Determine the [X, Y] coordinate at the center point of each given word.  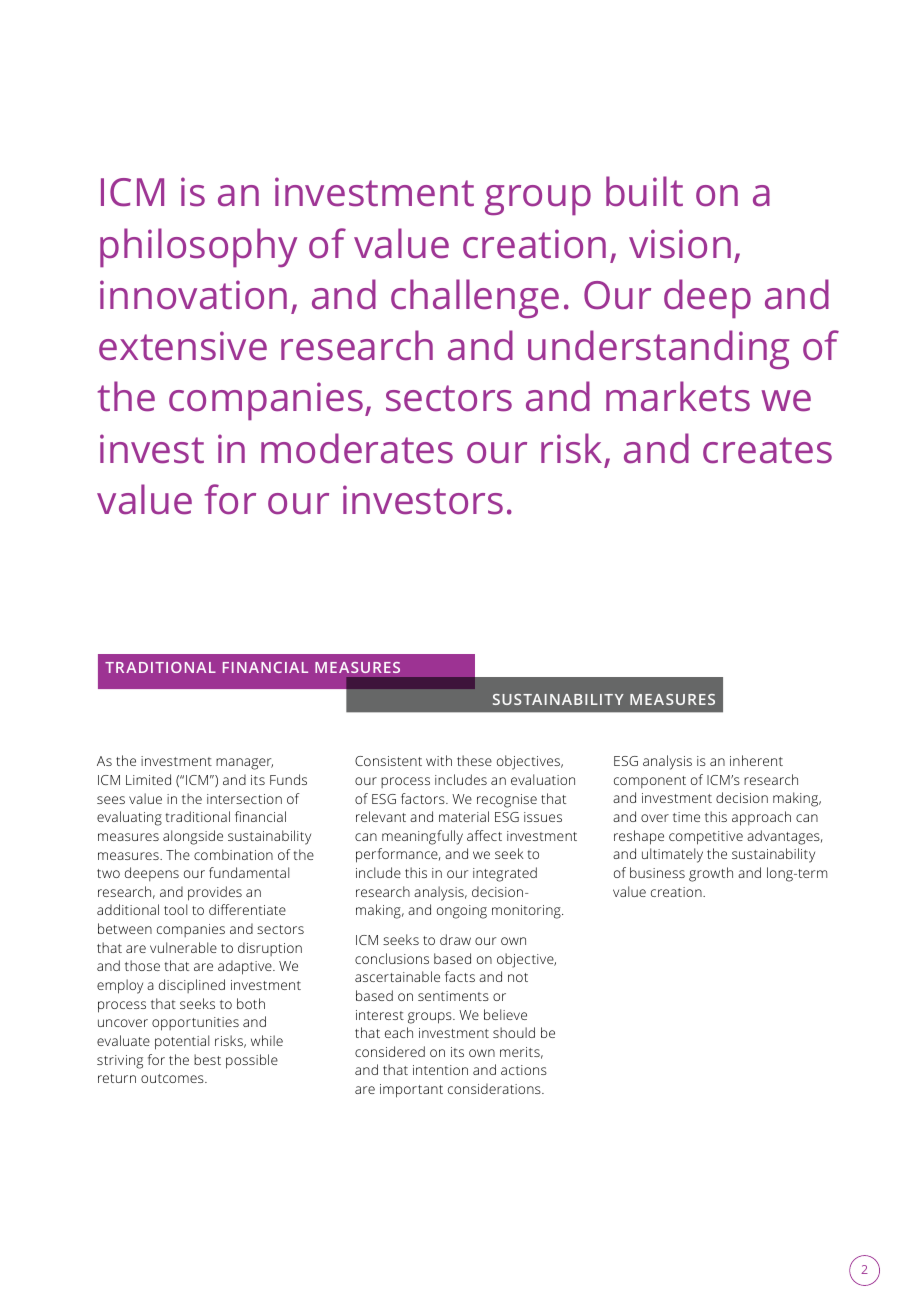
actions [524, 1070]
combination [233, 854]
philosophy [198, 247]
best [207, 1059]
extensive [183, 346]
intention [440, 1070]
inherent [756, 760]
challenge [475, 298]
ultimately [672, 855]
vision [680, 244]
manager [244, 764]
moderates [357, 448]
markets [678, 396]
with [439, 760]
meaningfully [422, 837]
